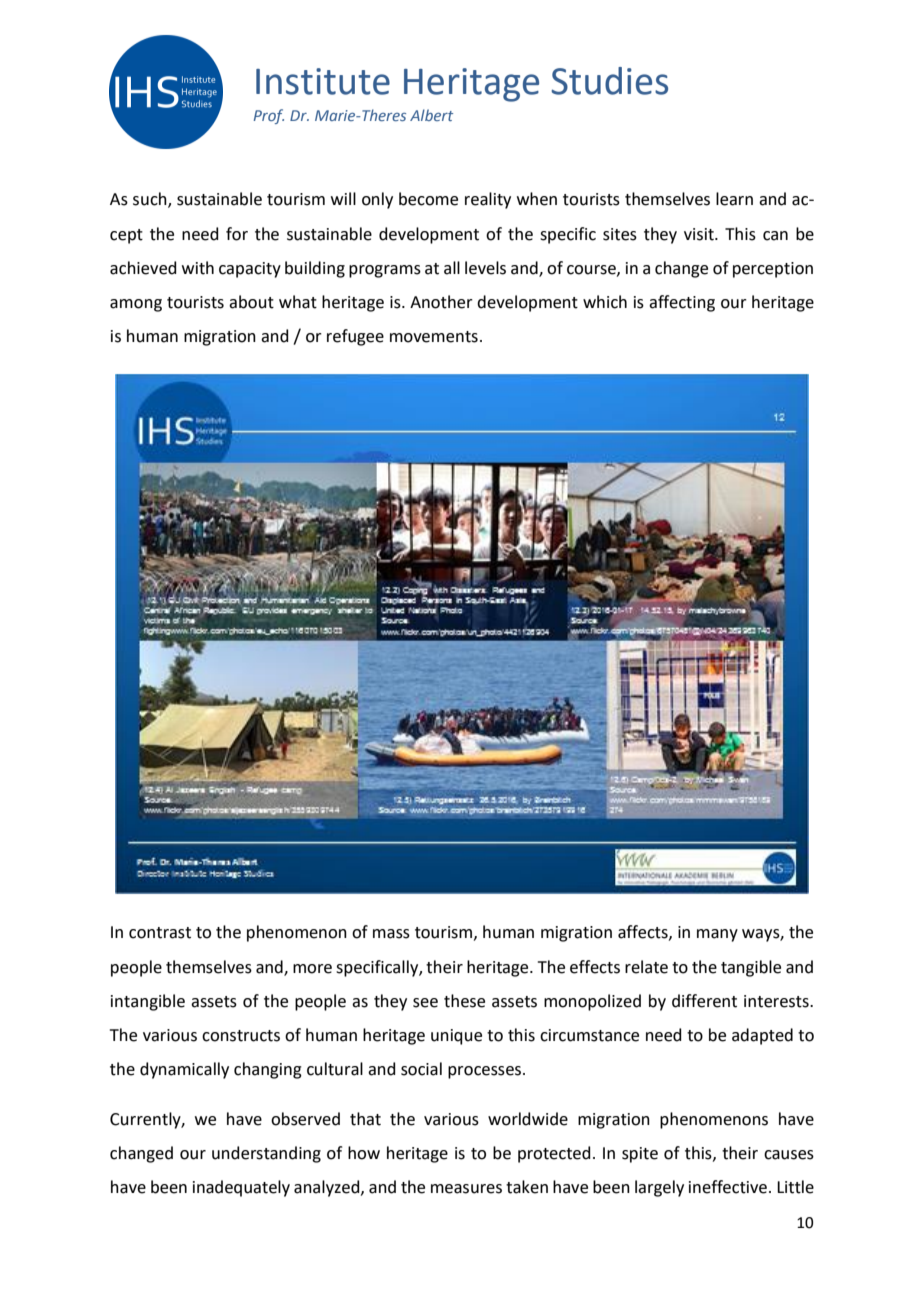 The image size is (924, 1308). I want to click on contrast, so click(160, 933).
